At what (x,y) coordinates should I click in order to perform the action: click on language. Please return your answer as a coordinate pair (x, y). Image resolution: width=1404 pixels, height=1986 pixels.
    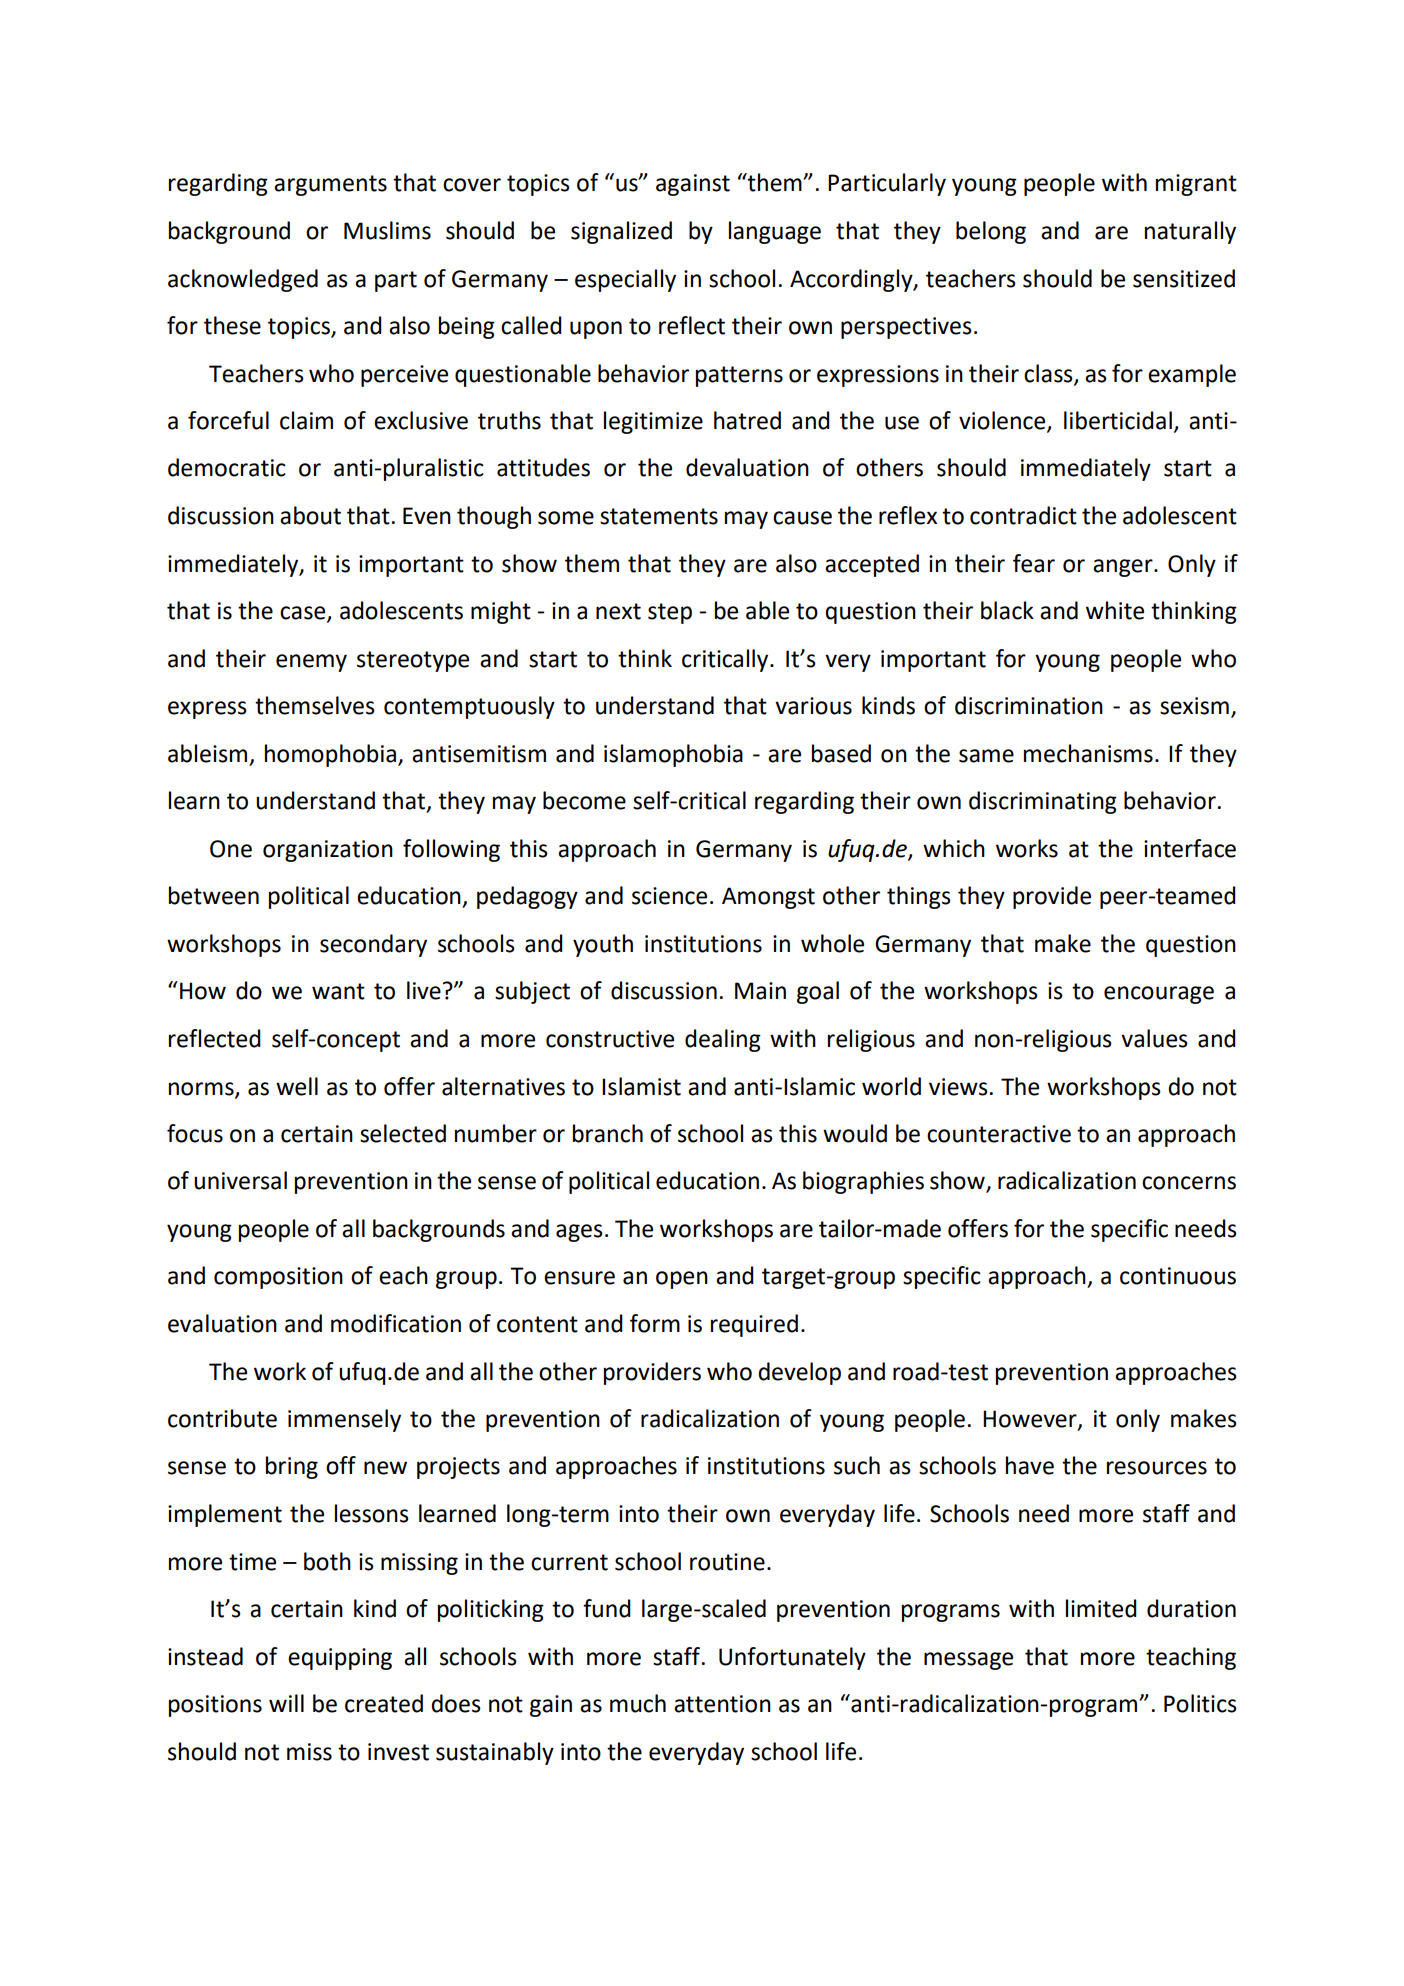
    Looking at the image, I should click on (775, 232).
